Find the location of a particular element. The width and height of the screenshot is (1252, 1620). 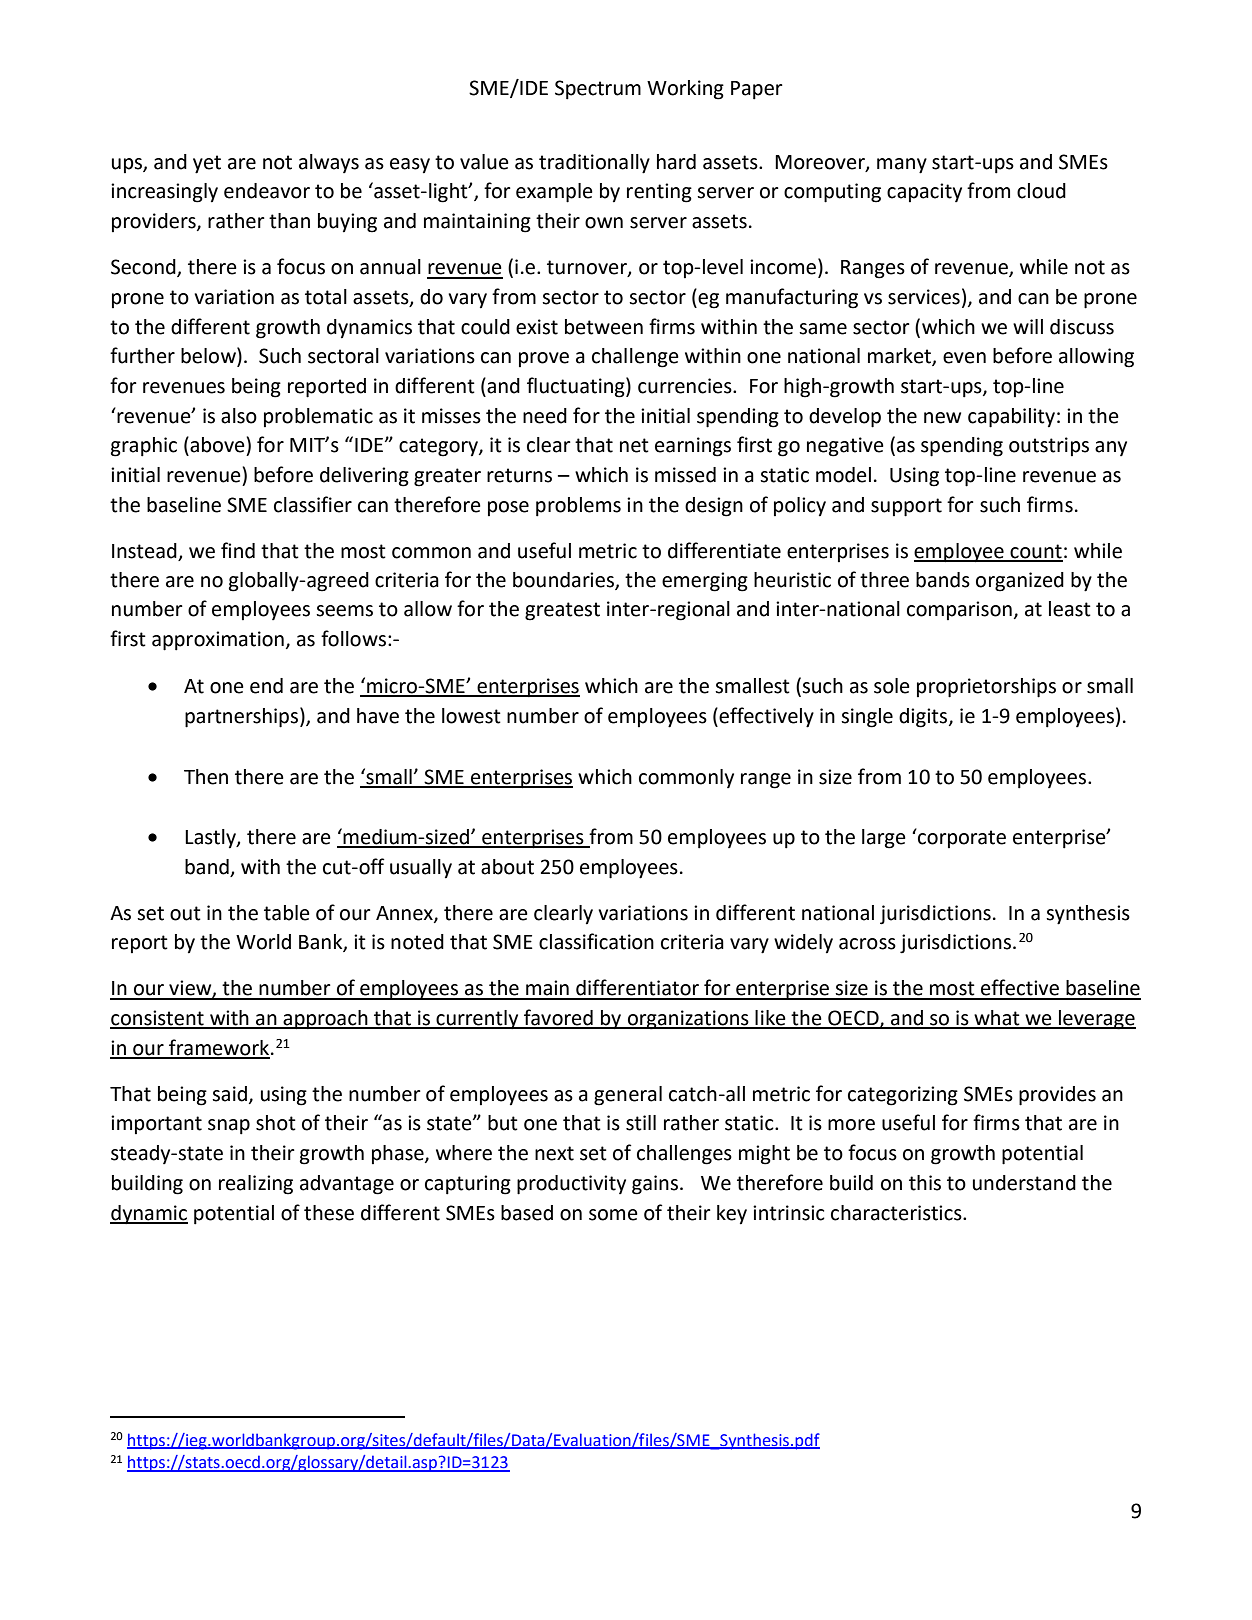

gains is located at coordinates (655, 1185).
